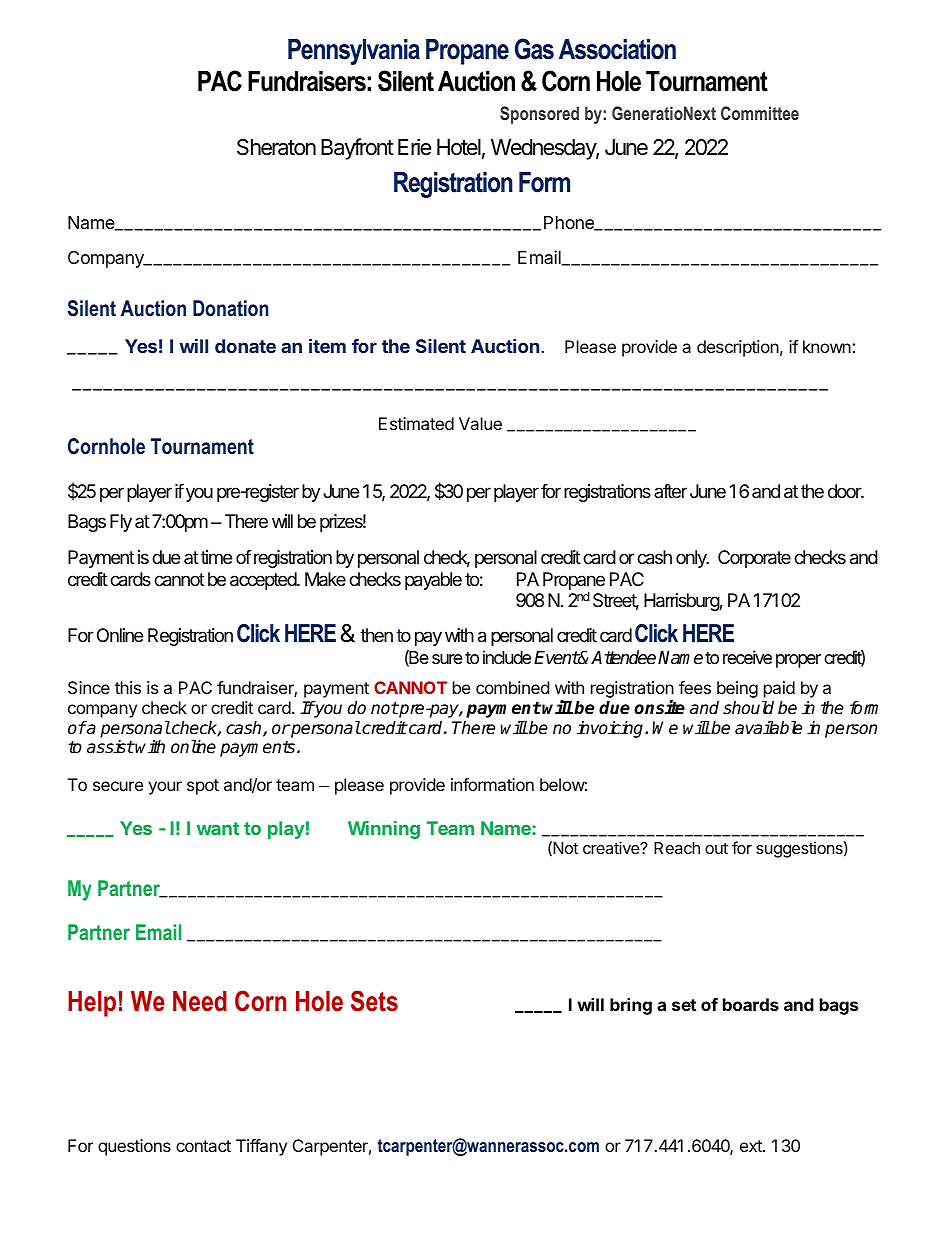  What do you see at coordinates (128, 687) in the screenshot?
I see `this` at bounding box center [128, 687].
